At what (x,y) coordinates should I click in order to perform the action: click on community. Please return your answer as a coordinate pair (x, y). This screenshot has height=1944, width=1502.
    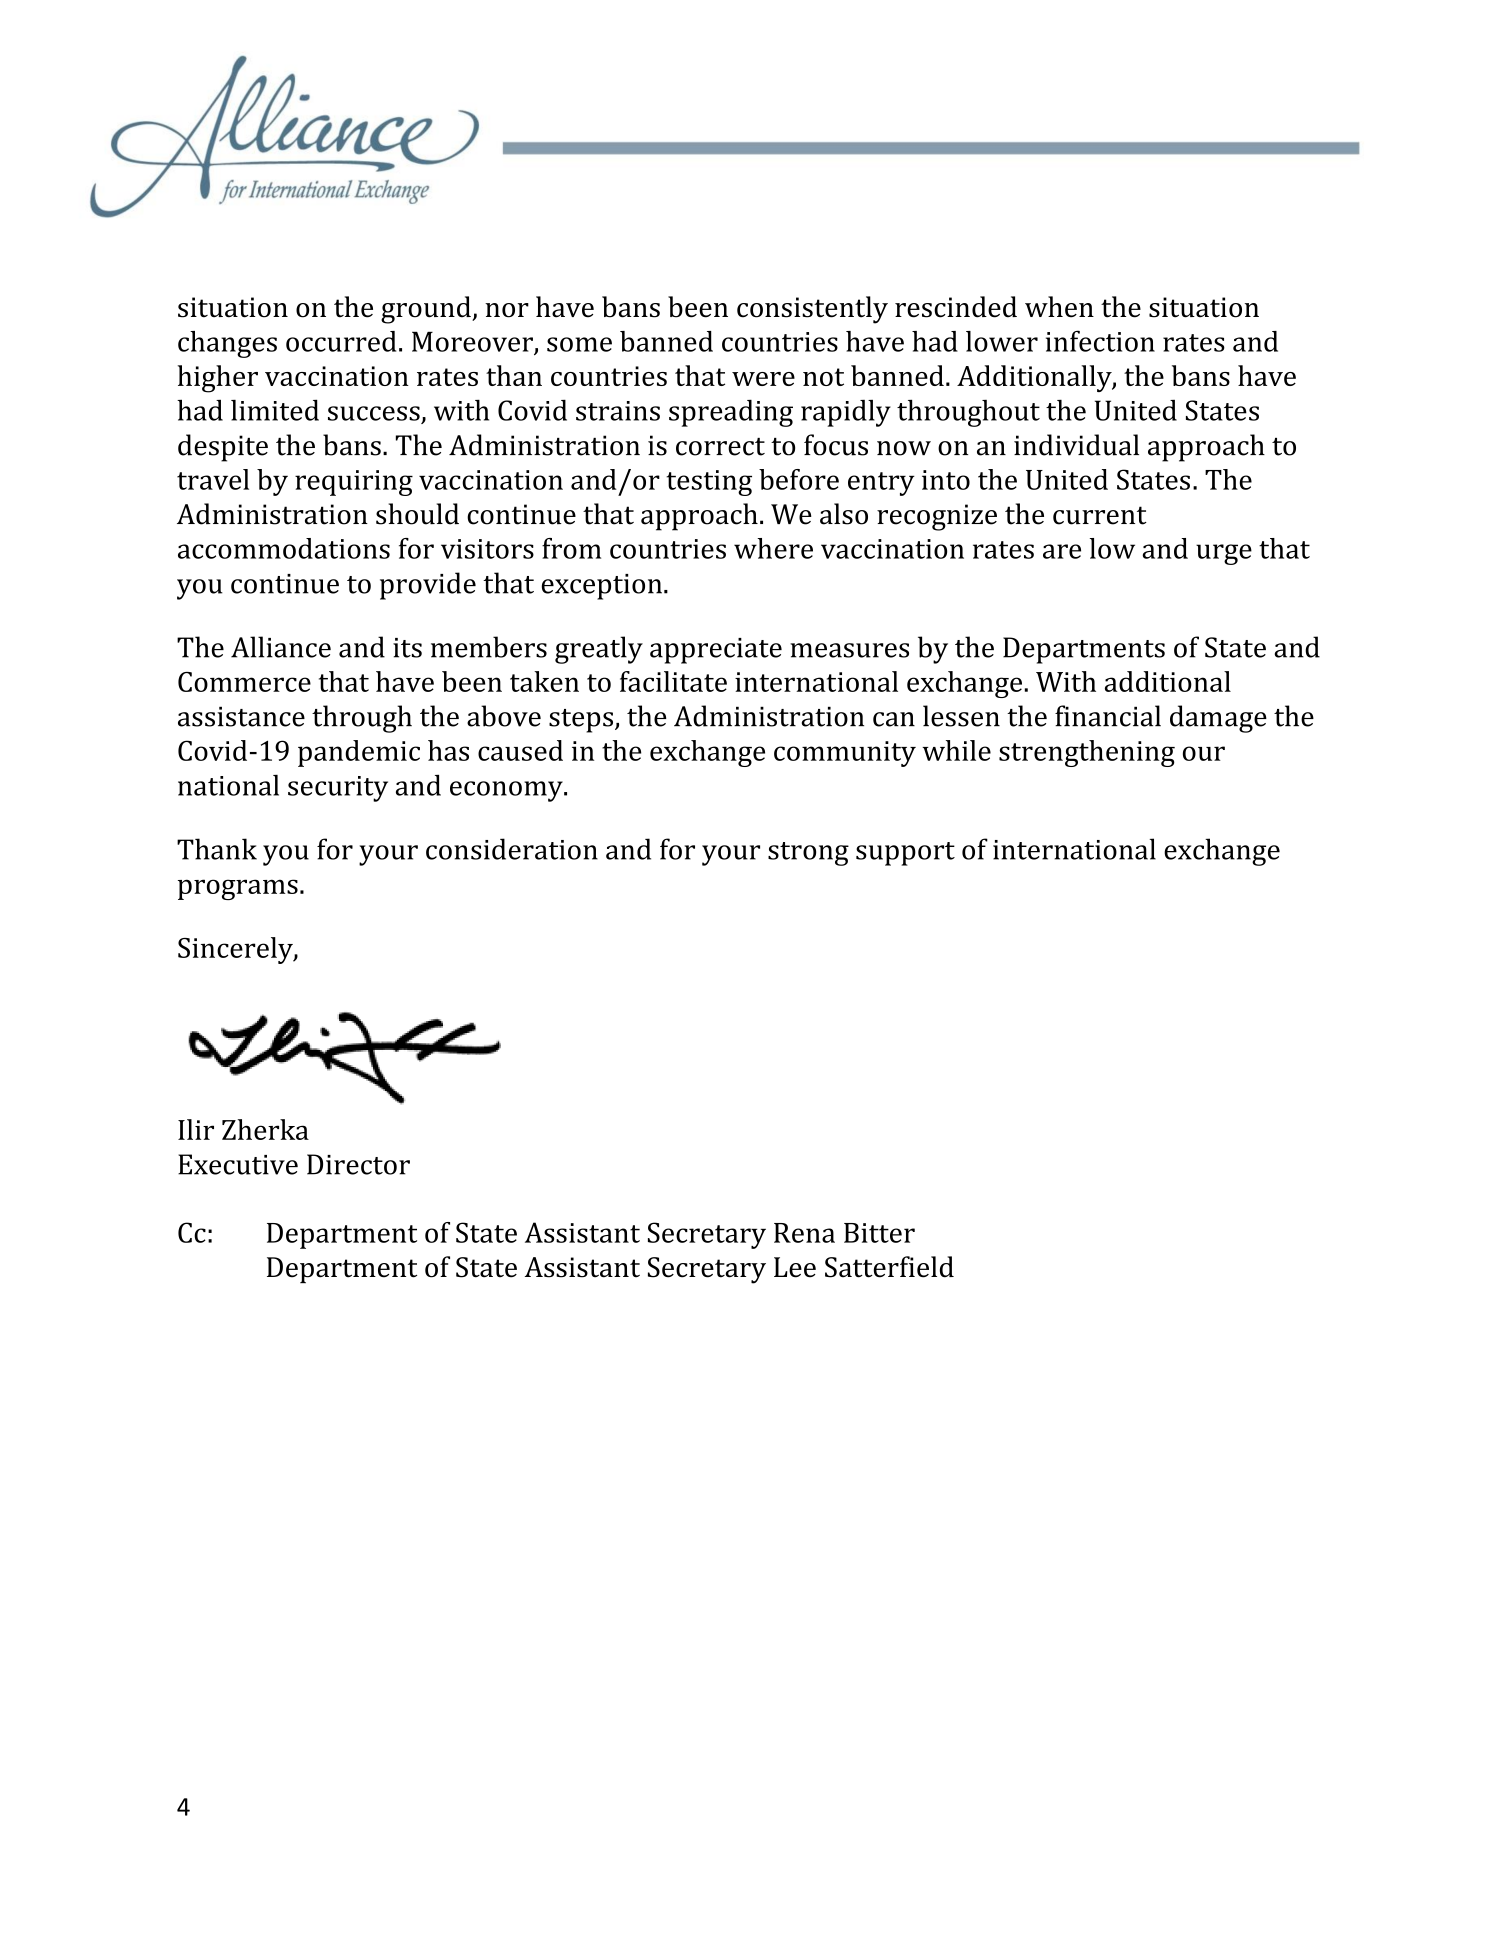
    Looking at the image, I should click on (845, 754).
